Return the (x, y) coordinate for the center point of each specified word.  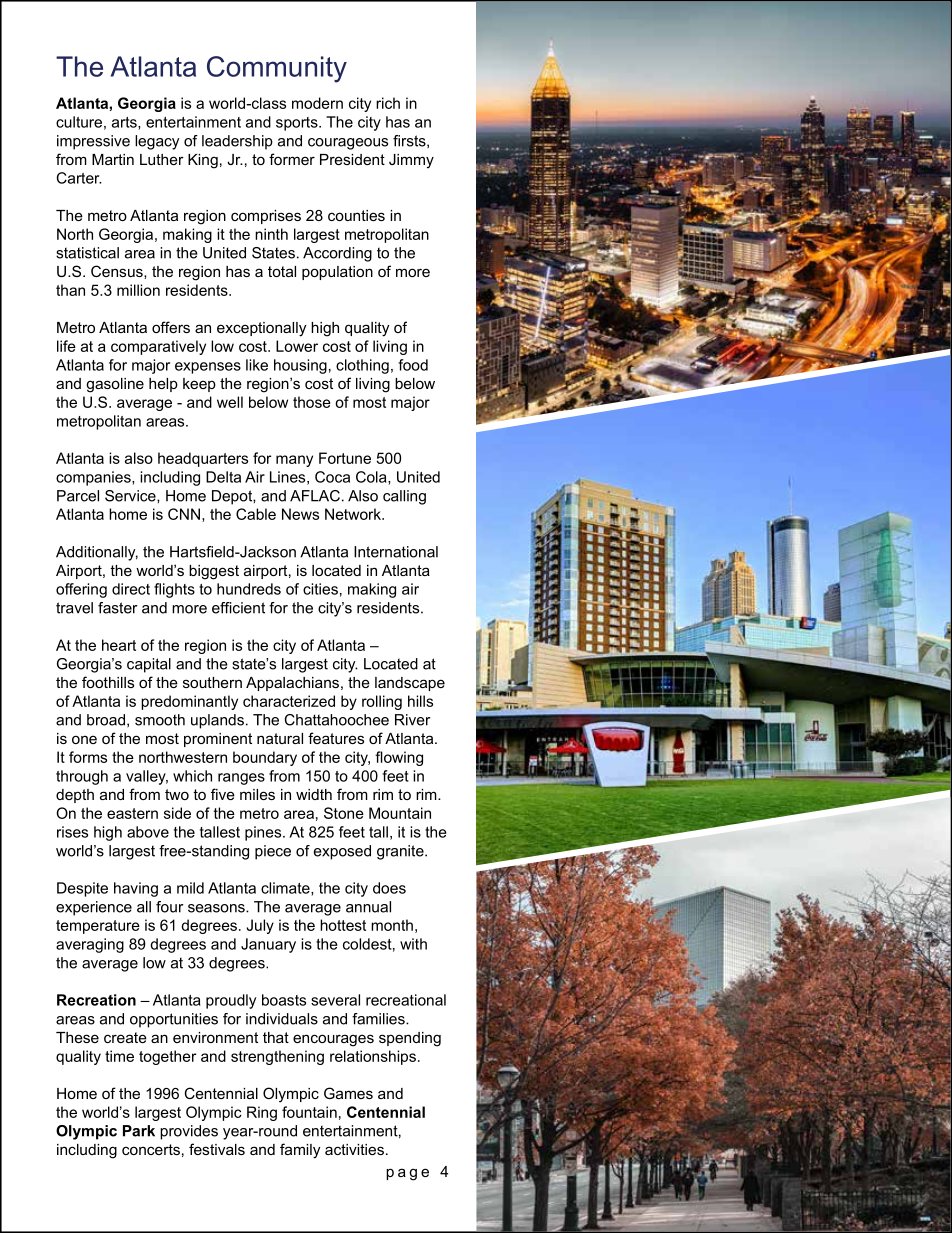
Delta (223, 477)
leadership (237, 142)
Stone (344, 813)
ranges (241, 779)
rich (388, 103)
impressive (93, 142)
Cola (372, 478)
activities (354, 1149)
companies (94, 478)
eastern (132, 813)
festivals (217, 1149)
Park (139, 1131)
